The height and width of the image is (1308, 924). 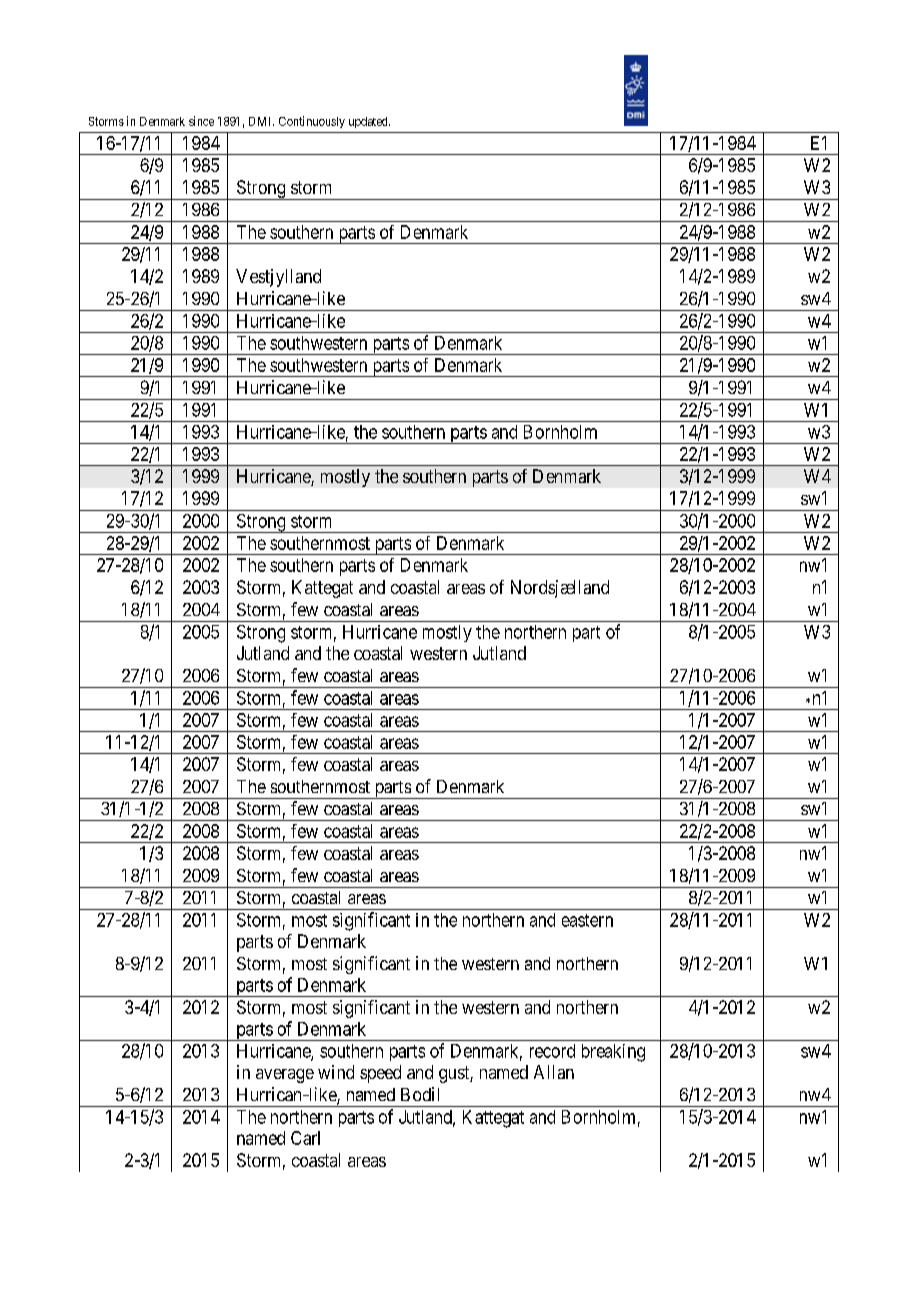 What do you see at coordinates (305, 1138) in the image?
I see `Carl` at bounding box center [305, 1138].
